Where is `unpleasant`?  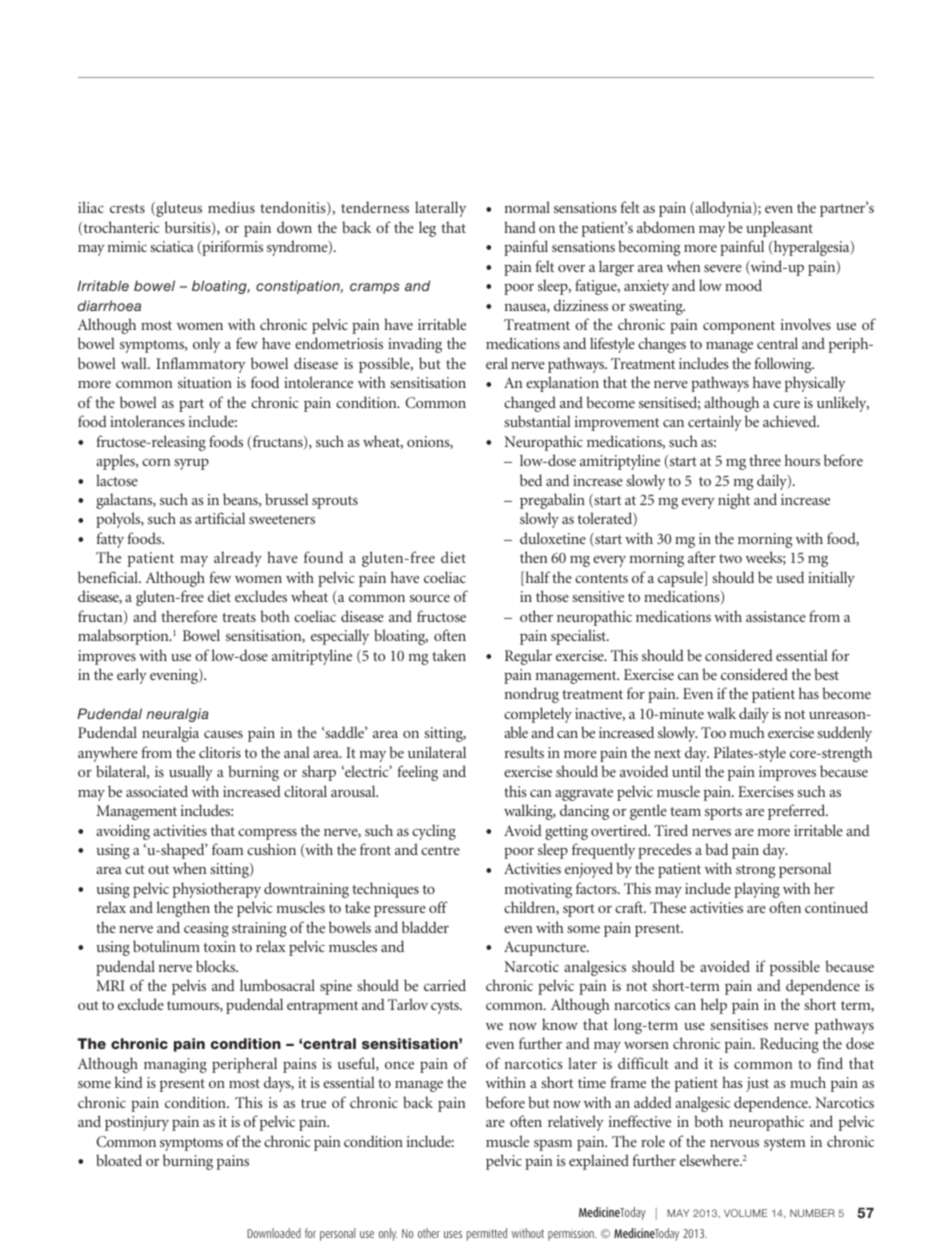
unpleasant is located at coordinates (779, 229).
